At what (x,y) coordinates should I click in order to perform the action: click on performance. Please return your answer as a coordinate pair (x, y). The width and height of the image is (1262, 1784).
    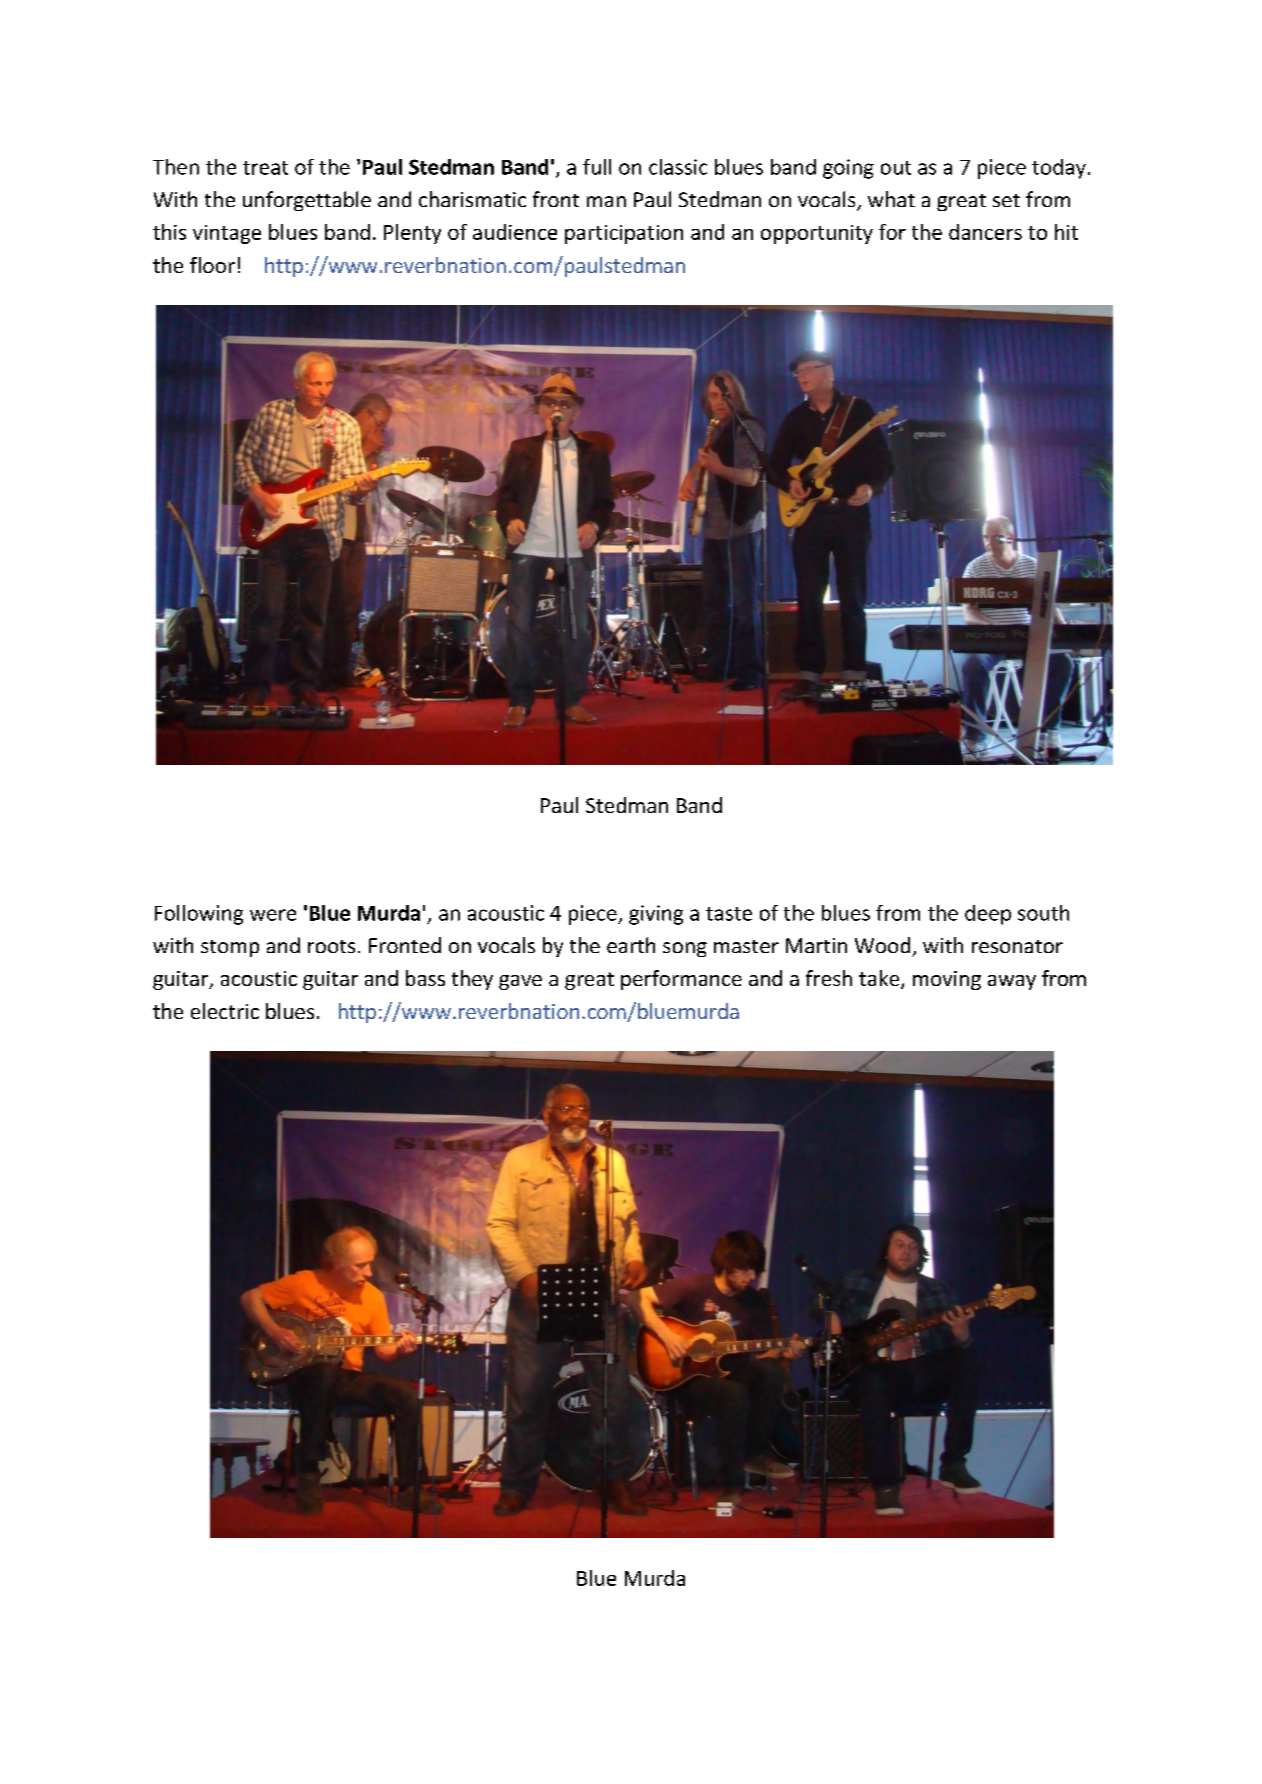
    Looking at the image, I should click on (681, 980).
